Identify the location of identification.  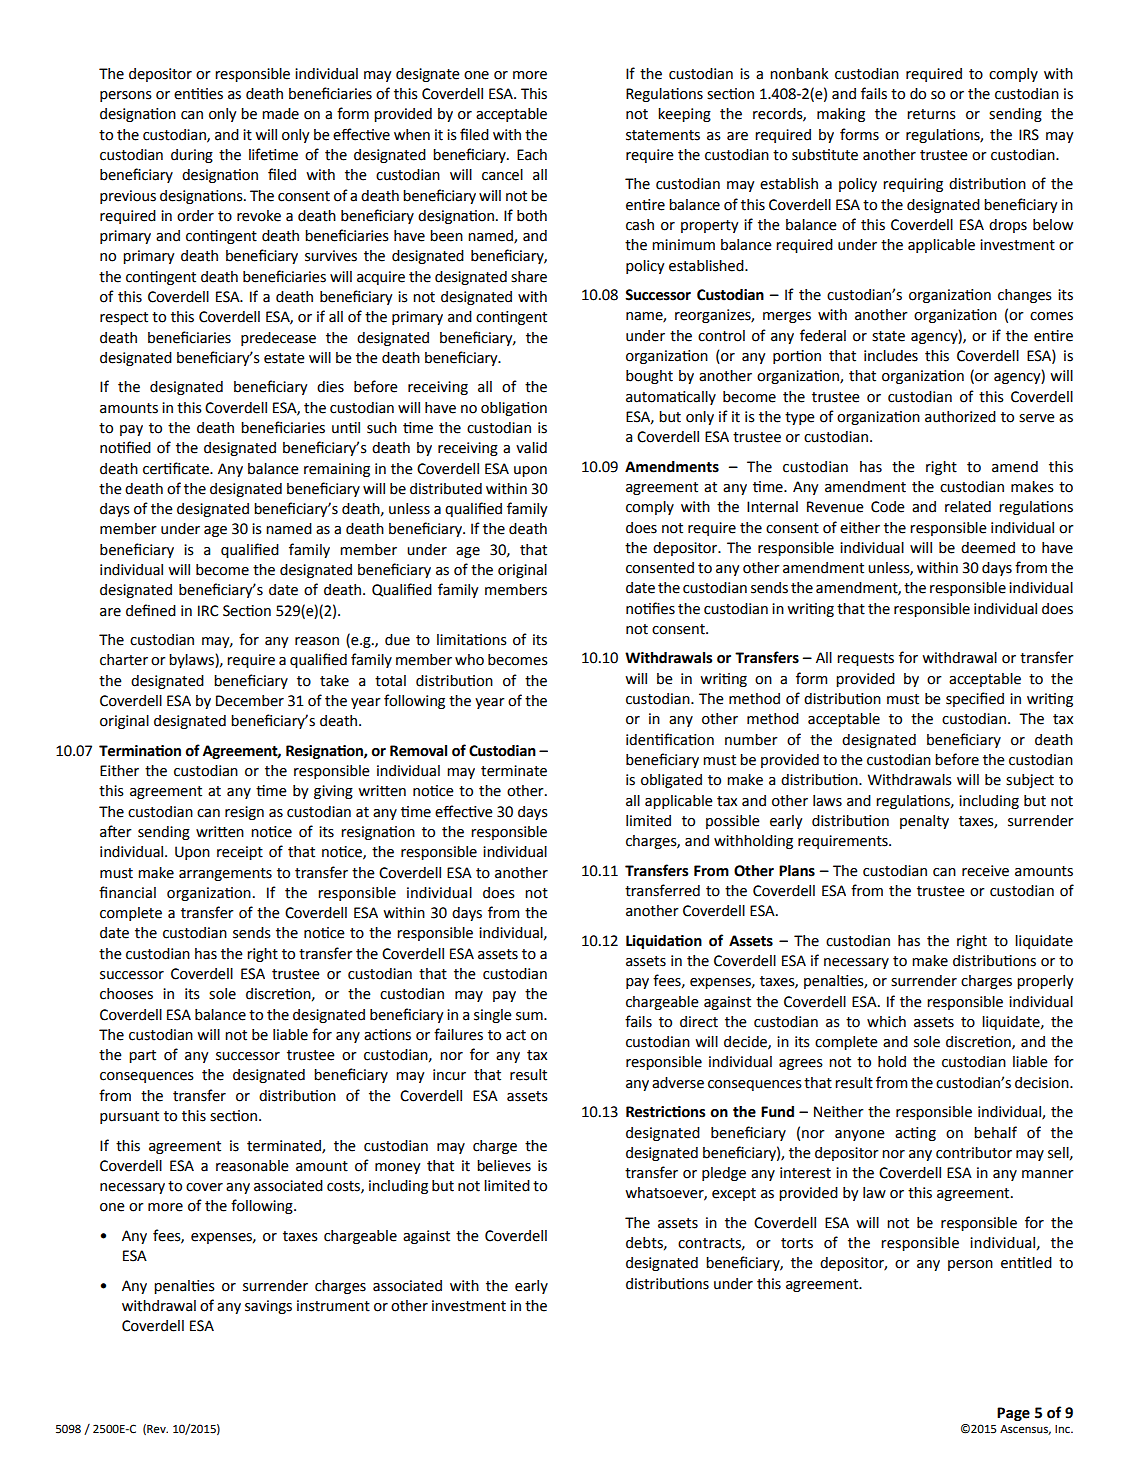
(670, 739).
